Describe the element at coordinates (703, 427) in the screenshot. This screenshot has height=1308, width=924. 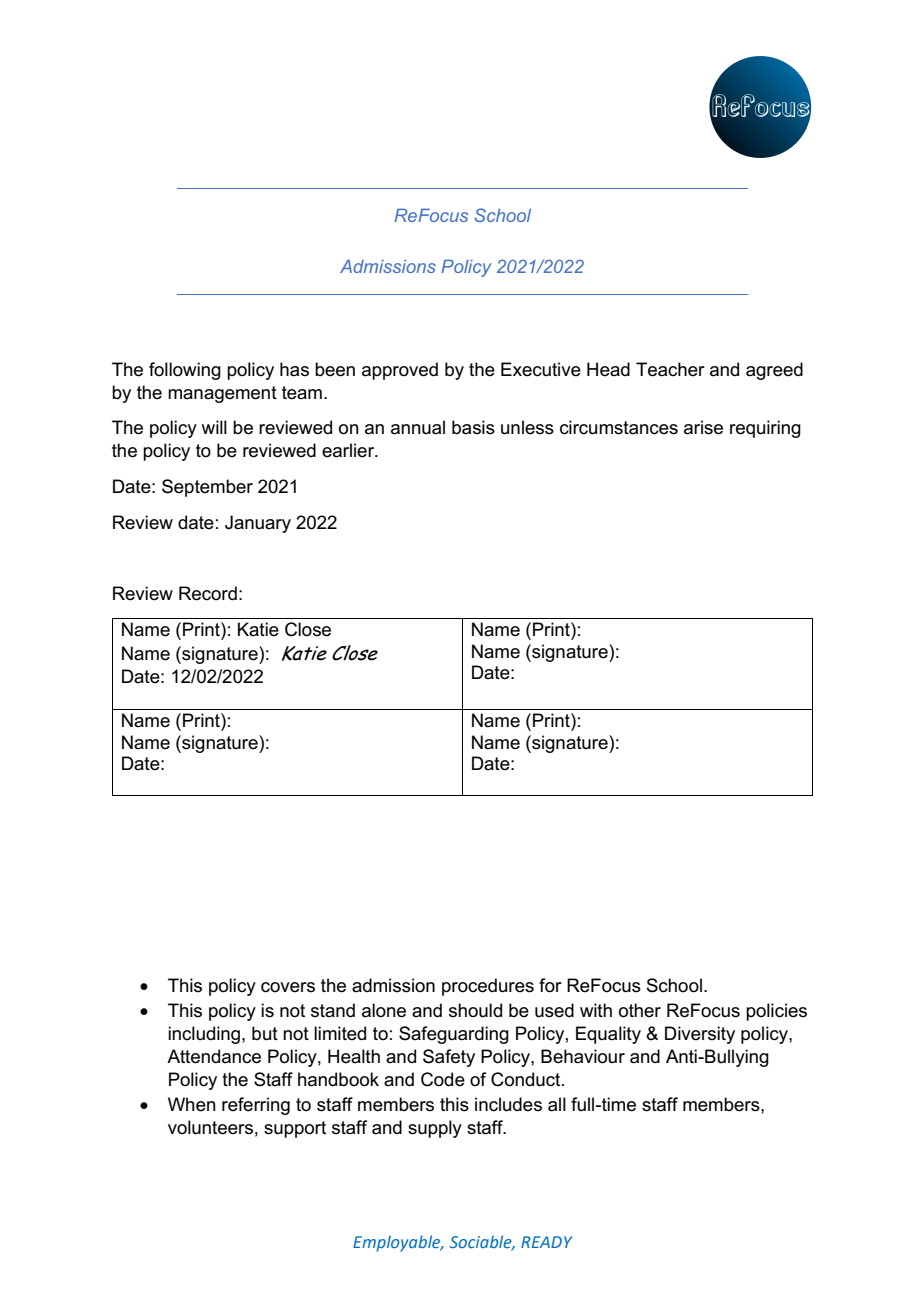
I see `arise` at that location.
